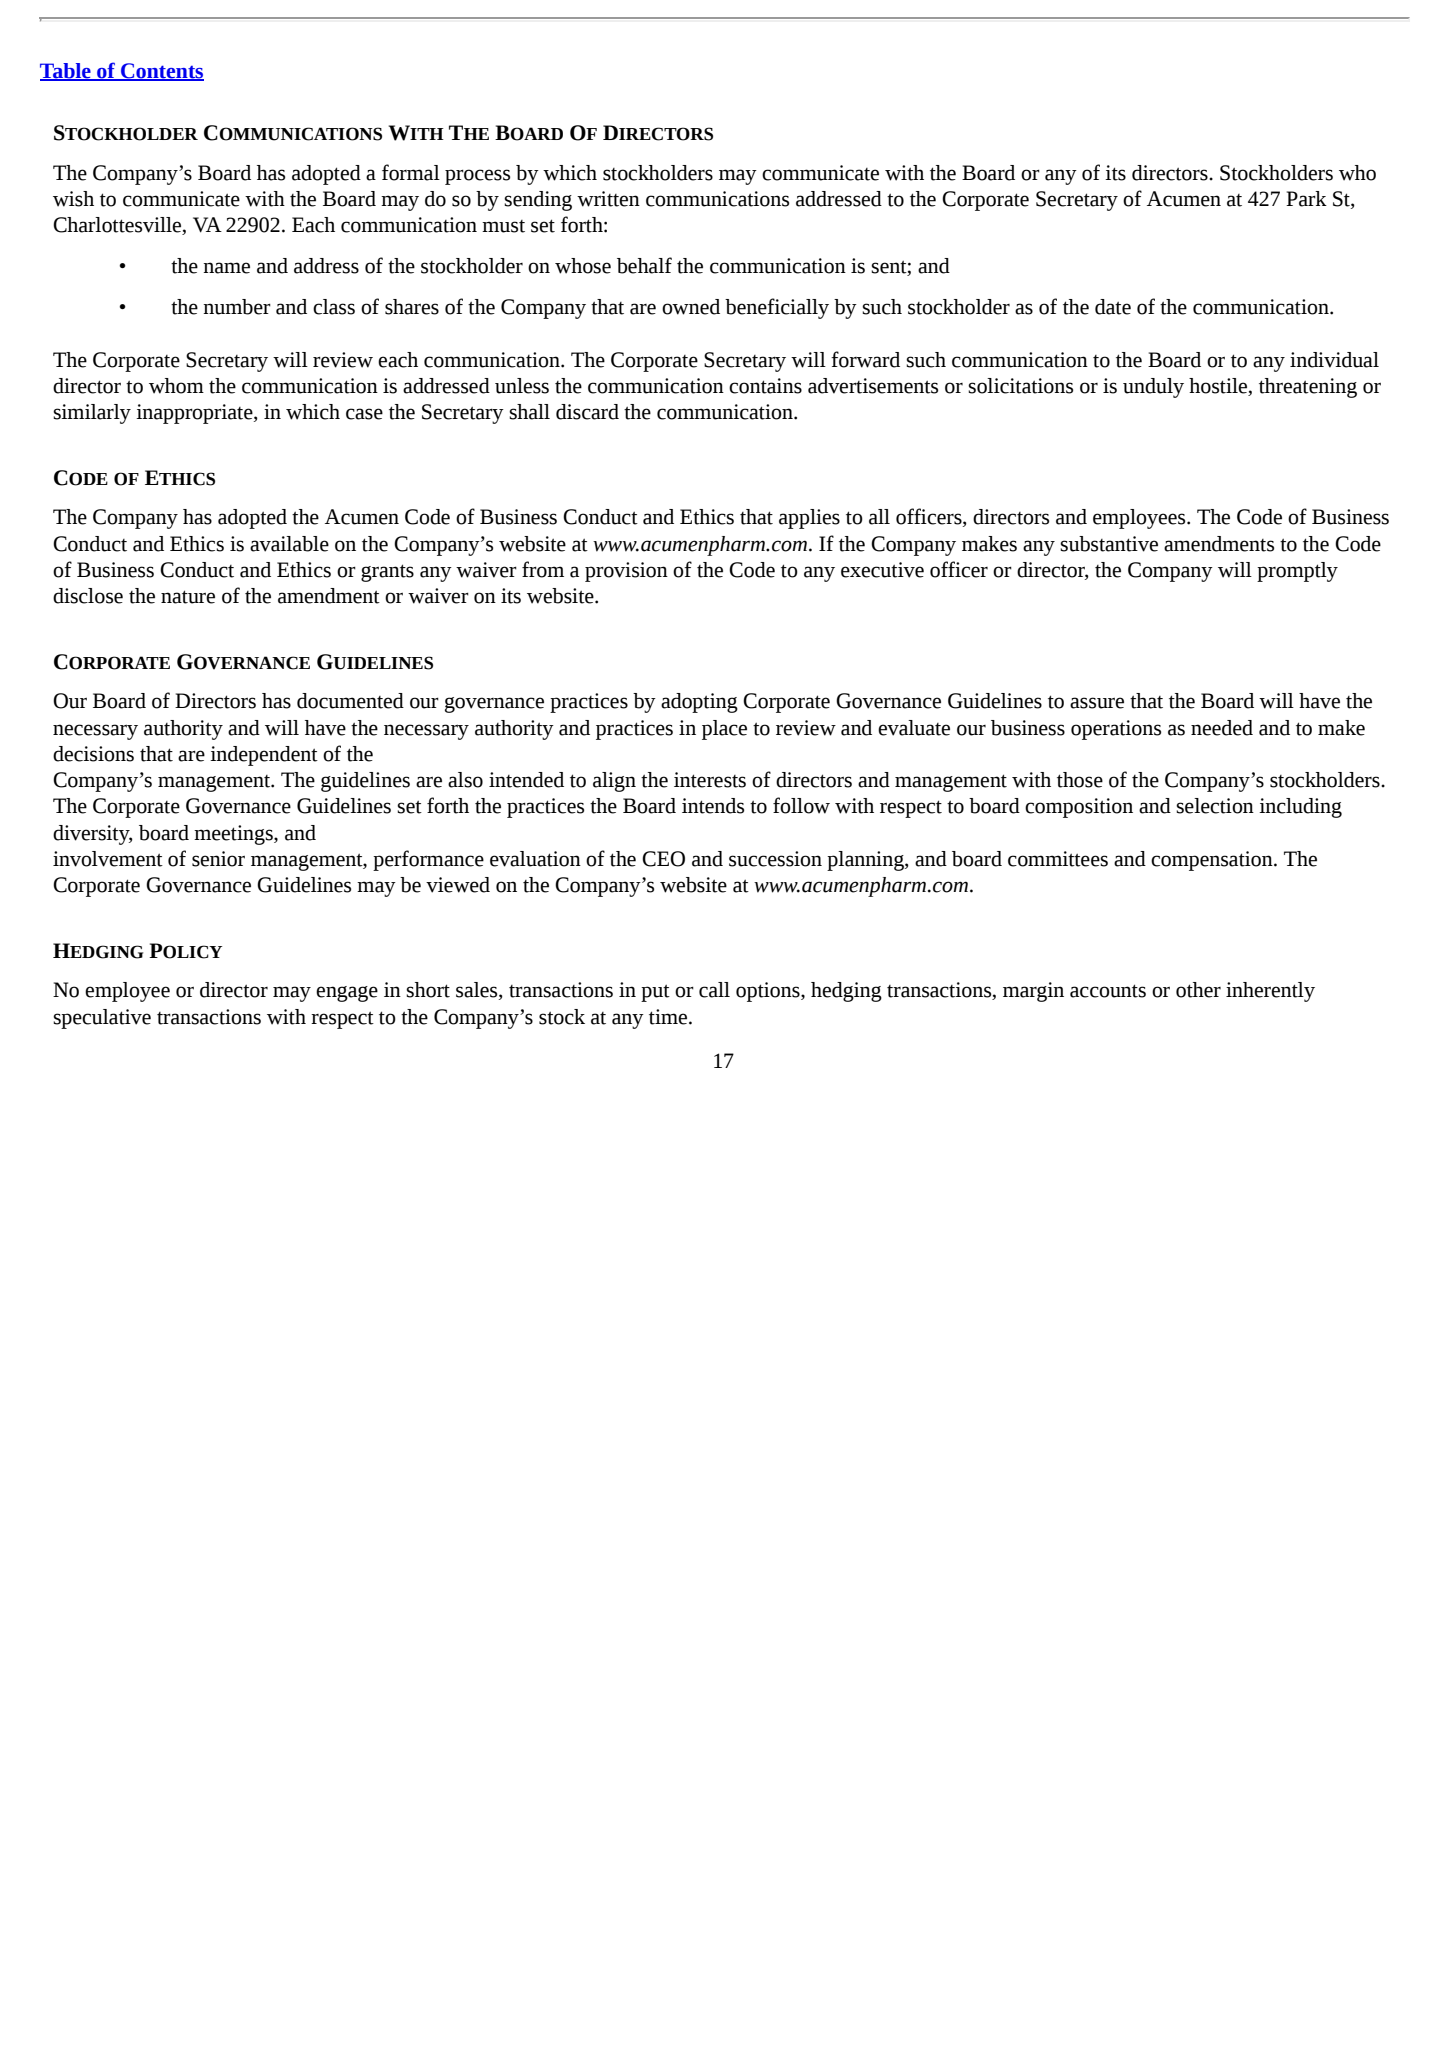 The width and height of the page is (1448, 2048). I want to click on Contents, so click(161, 71).
